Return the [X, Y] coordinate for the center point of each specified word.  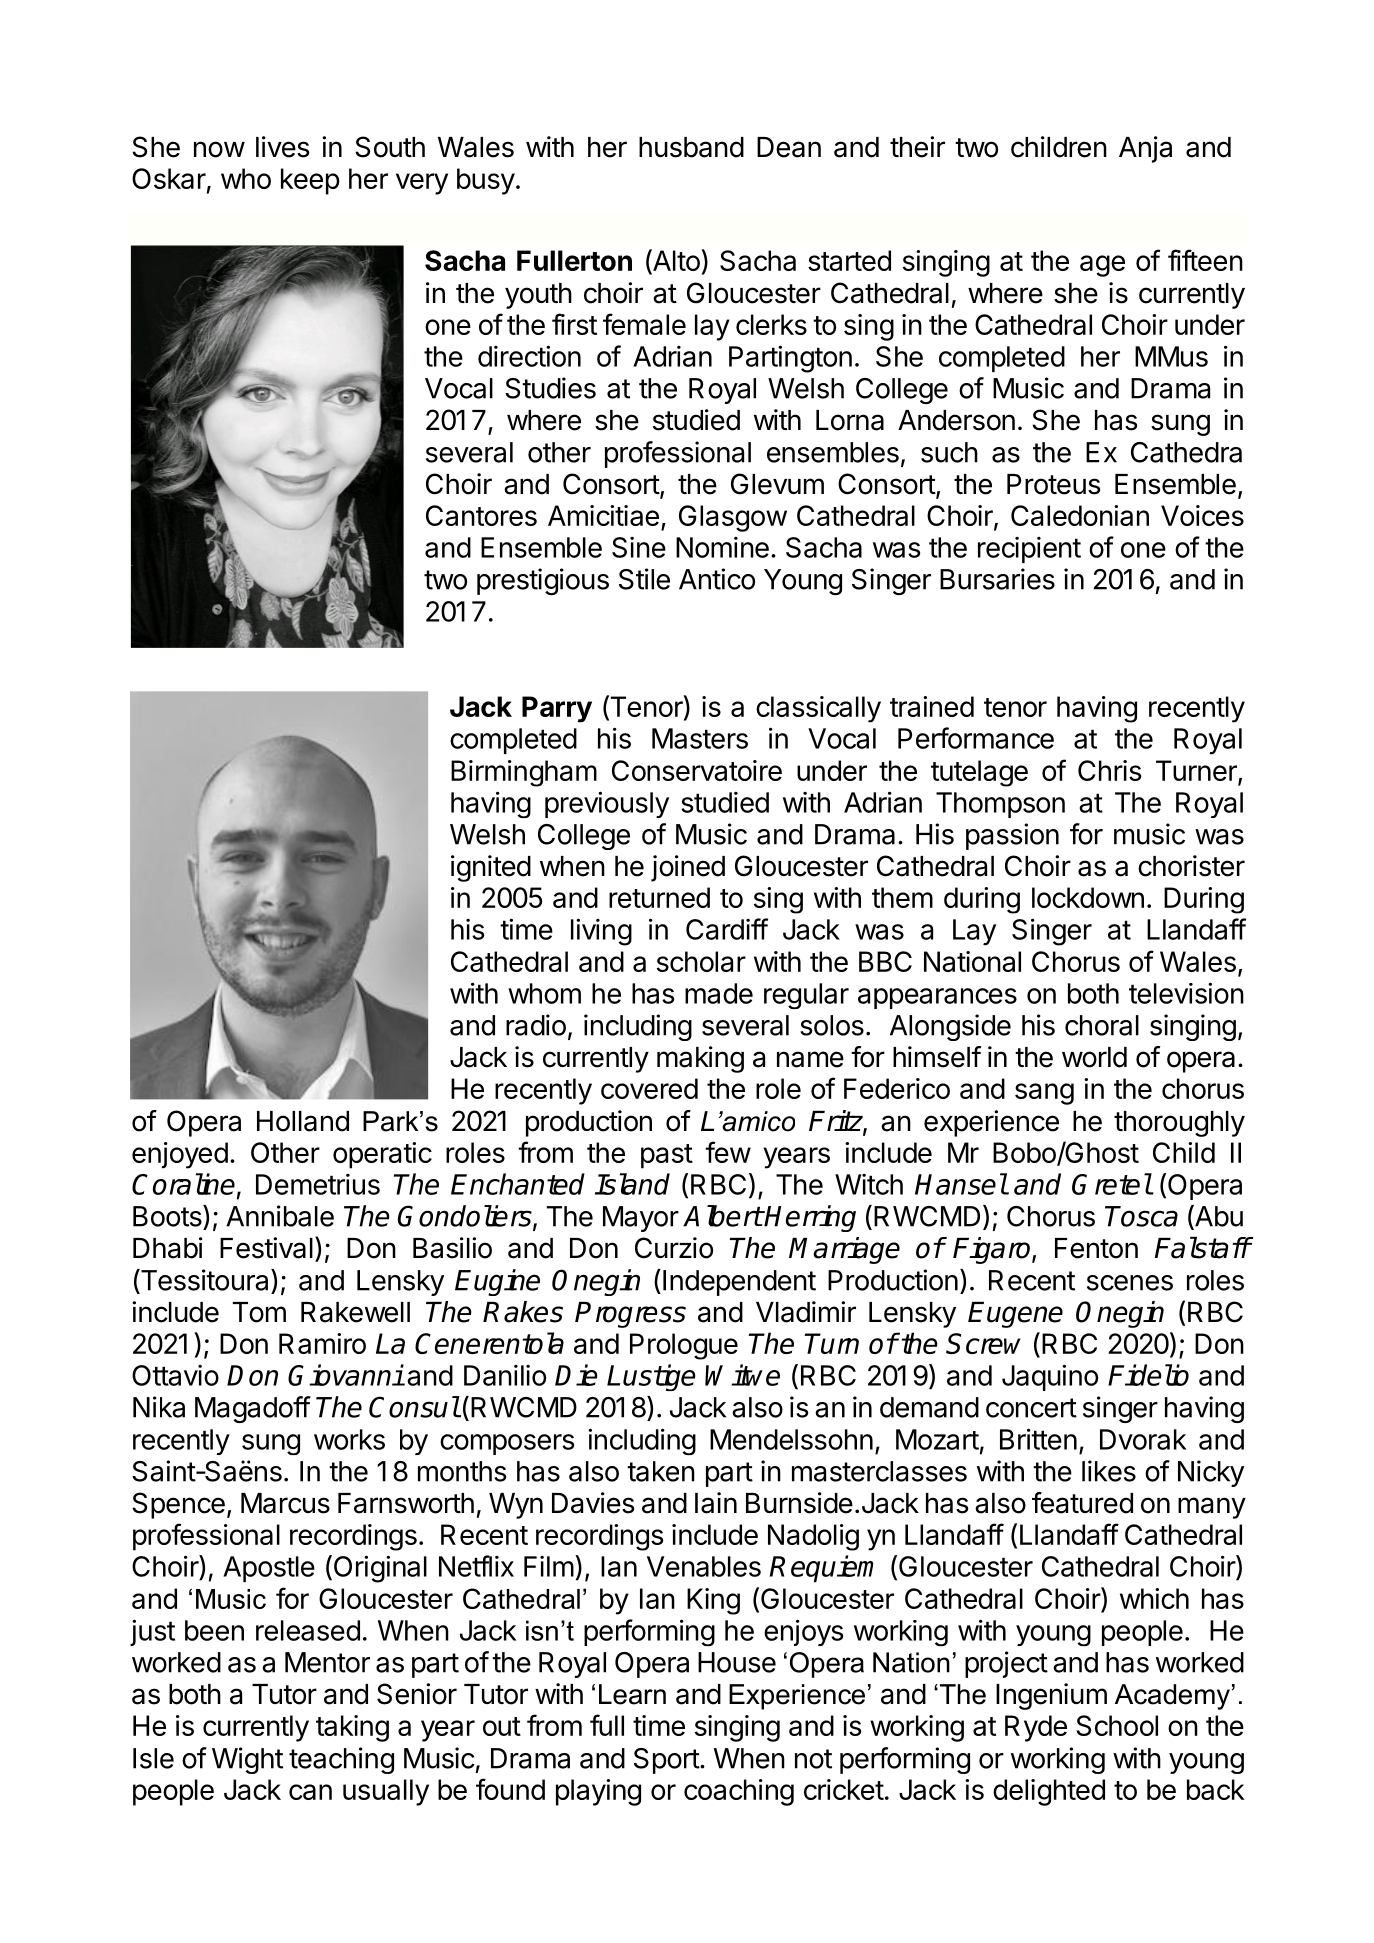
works [349, 1439]
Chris [1110, 770]
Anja [1145, 149]
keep [310, 181]
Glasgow [733, 518]
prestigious [543, 581]
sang [1044, 1094]
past [667, 1156]
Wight [247, 1760]
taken [661, 1471]
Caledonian [1080, 515]
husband [691, 147]
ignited [491, 868]
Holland [303, 1121]
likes [1109, 1471]
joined [688, 868]
